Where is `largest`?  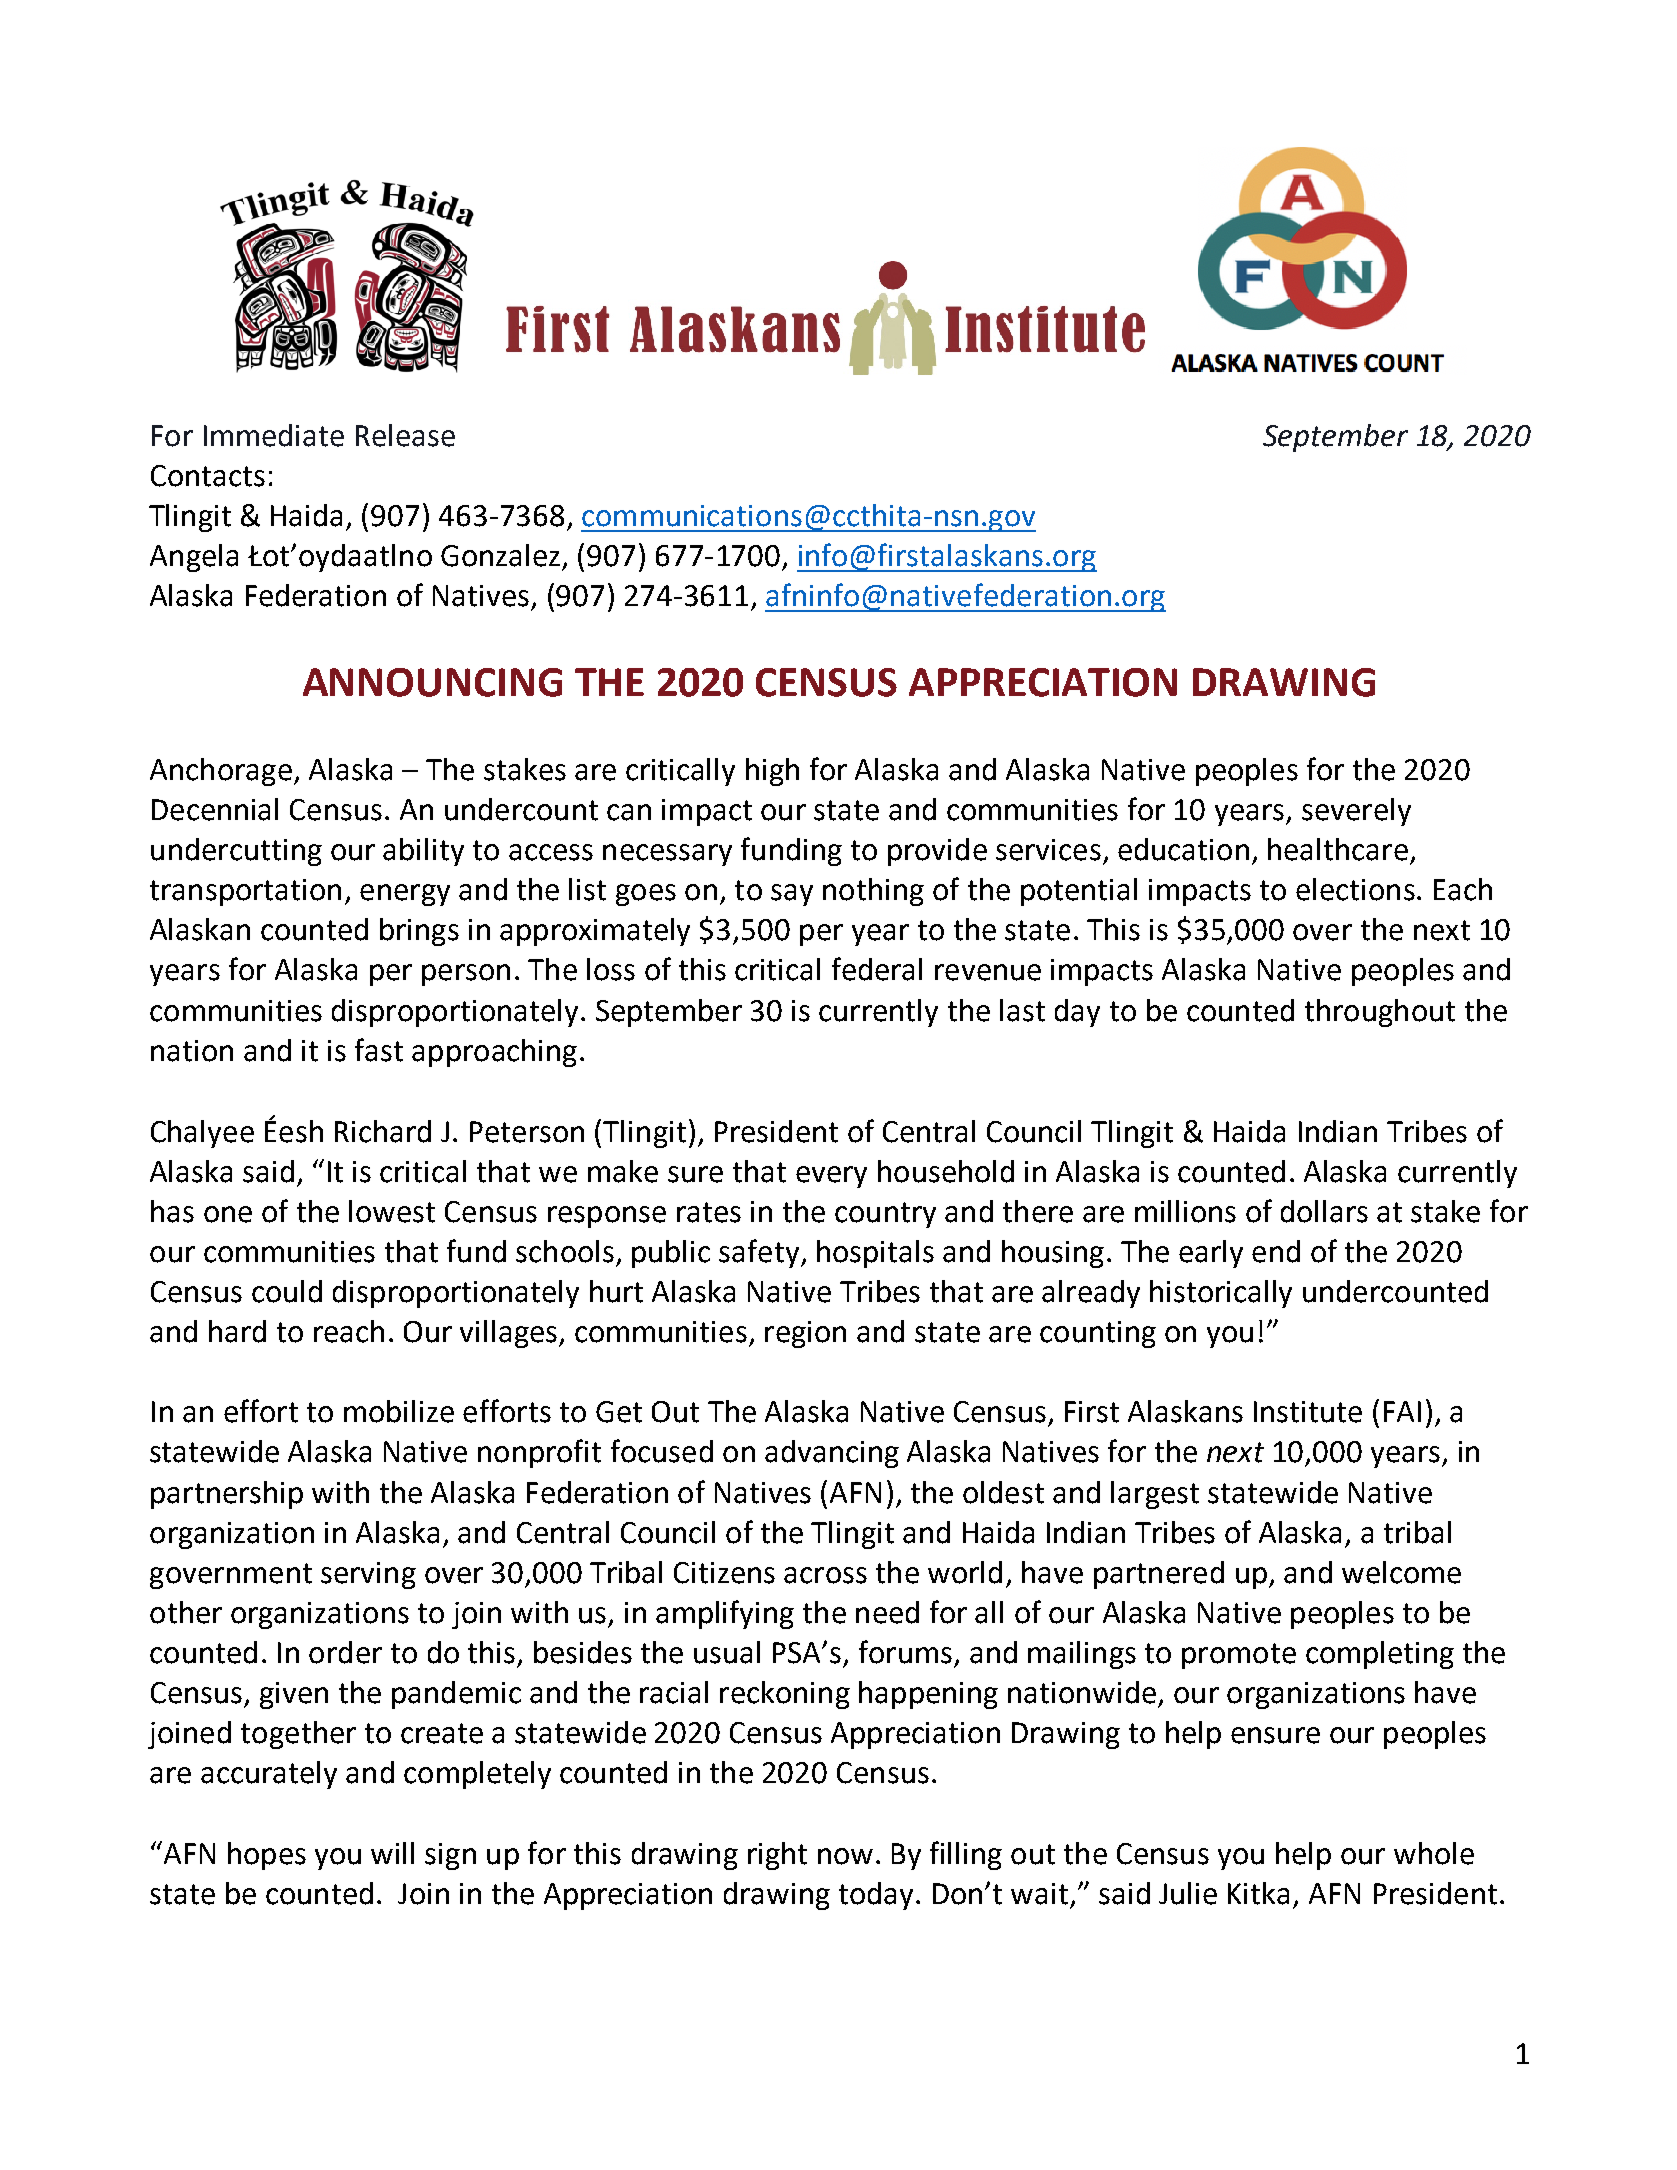 largest is located at coordinates (1155, 1495).
